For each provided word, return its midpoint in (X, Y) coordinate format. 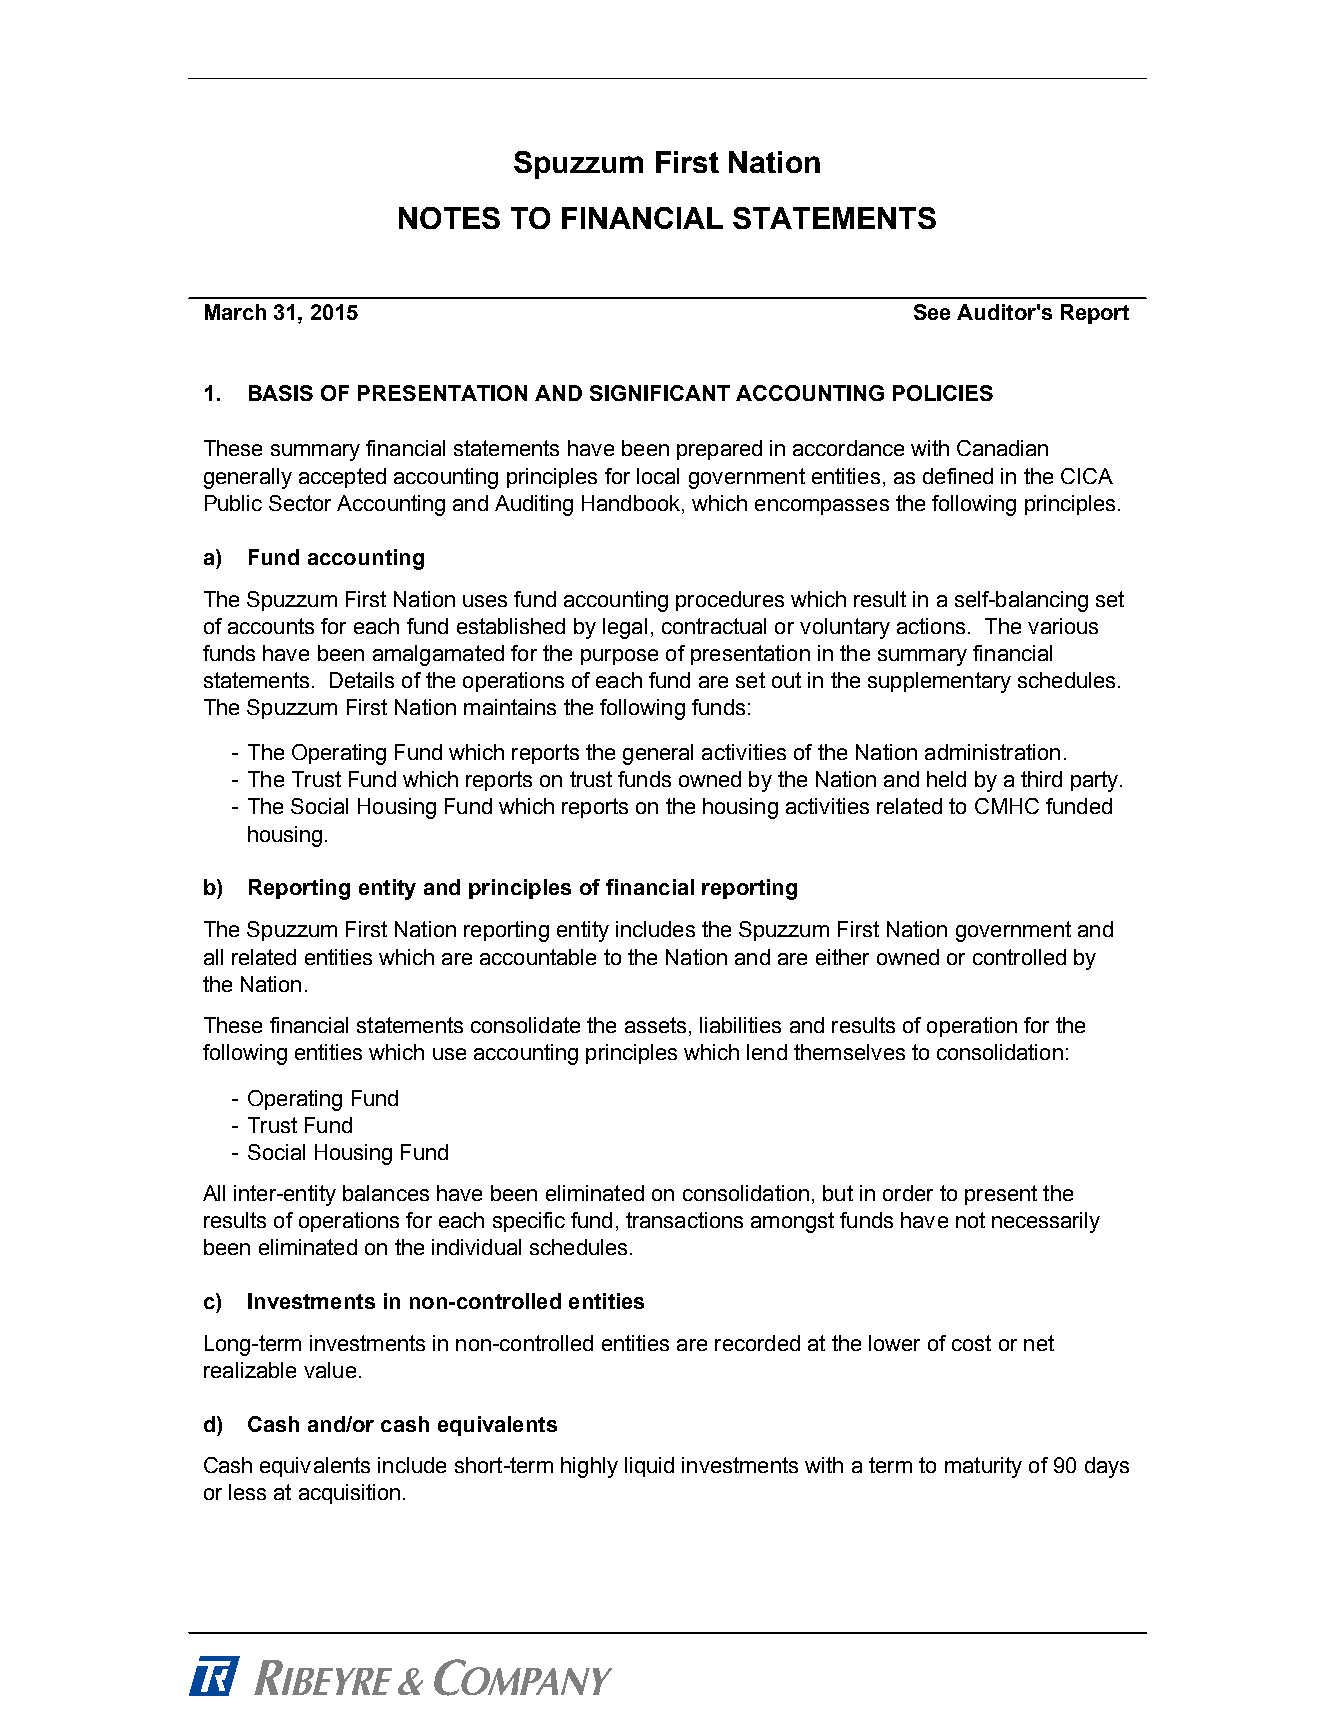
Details (362, 680)
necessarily (1046, 1222)
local (658, 476)
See (932, 312)
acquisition (349, 1494)
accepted (342, 478)
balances (386, 1193)
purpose (619, 657)
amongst (792, 1222)
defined (958, 476)
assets (655, 1025)
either (842, 957)
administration (992, 752)
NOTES (449, 218)
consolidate (525, 1025)
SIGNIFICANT (660, 393)
